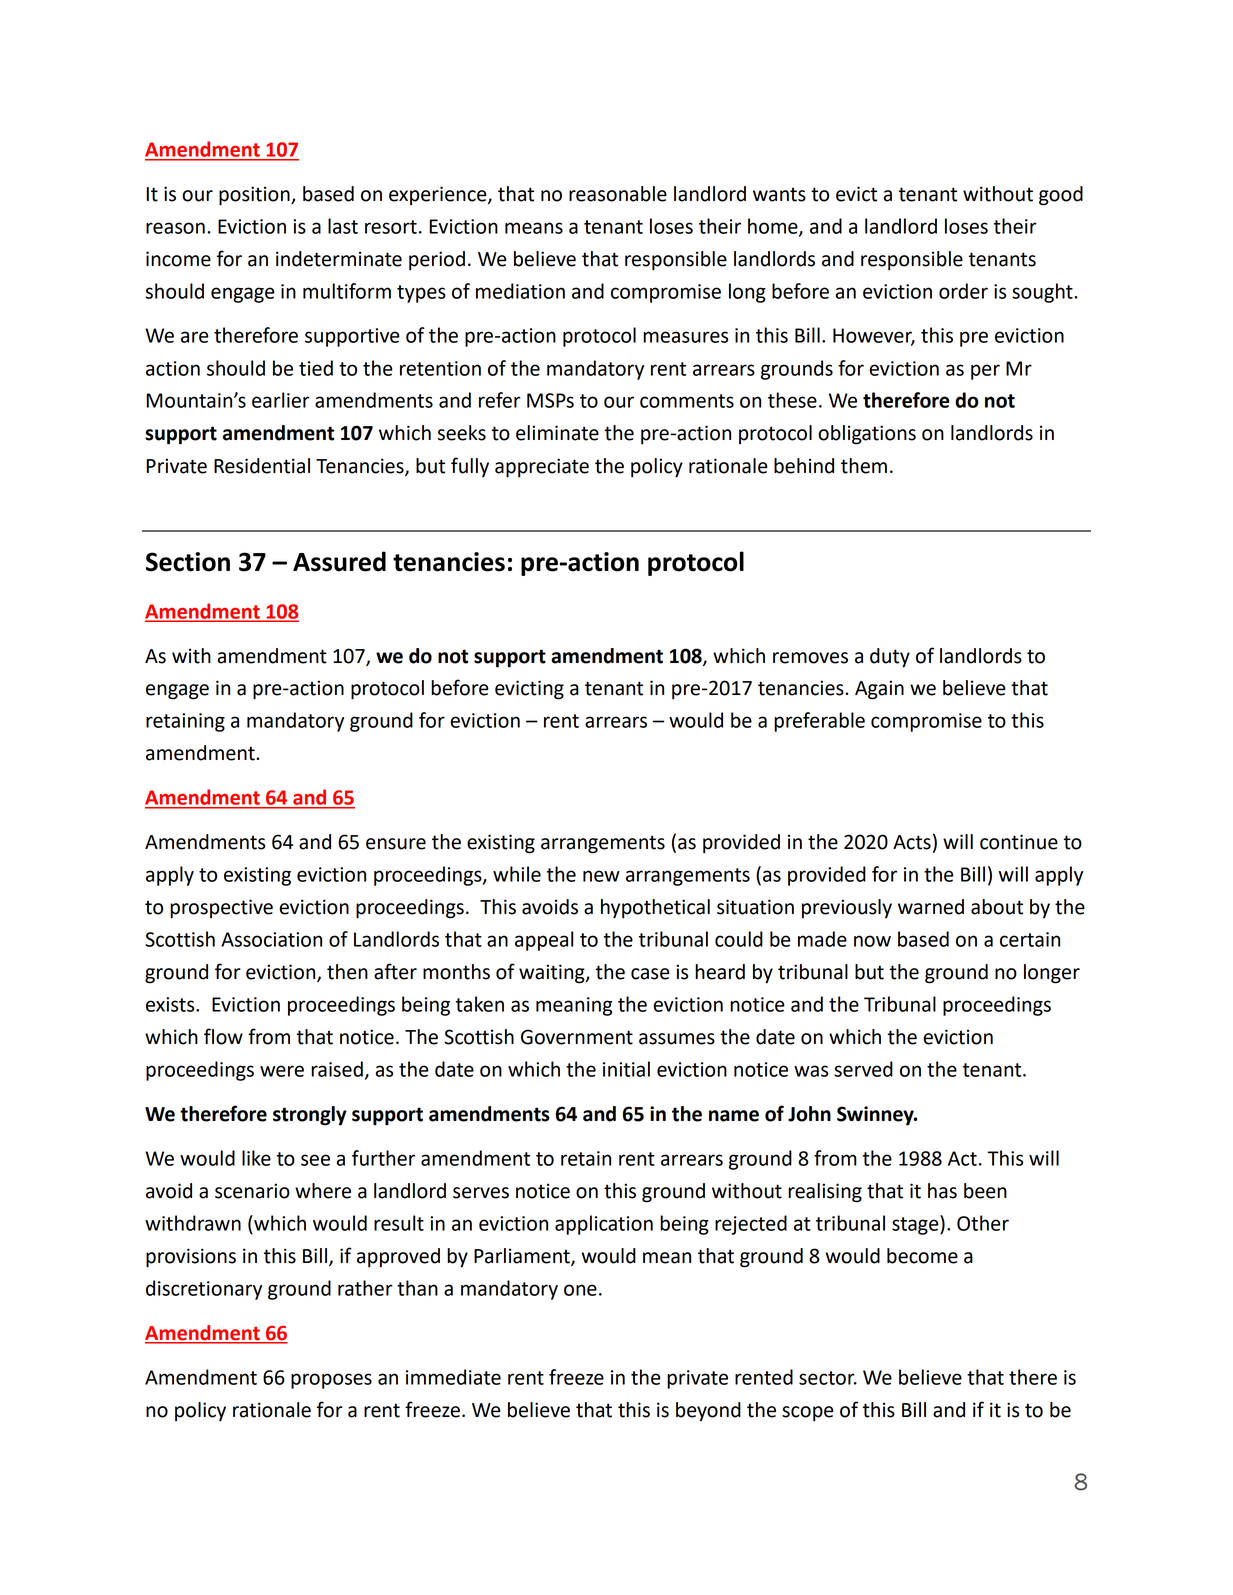 The height and width of the document is (1595, 1233). I want to click on beyond, so click(708, 1412).
